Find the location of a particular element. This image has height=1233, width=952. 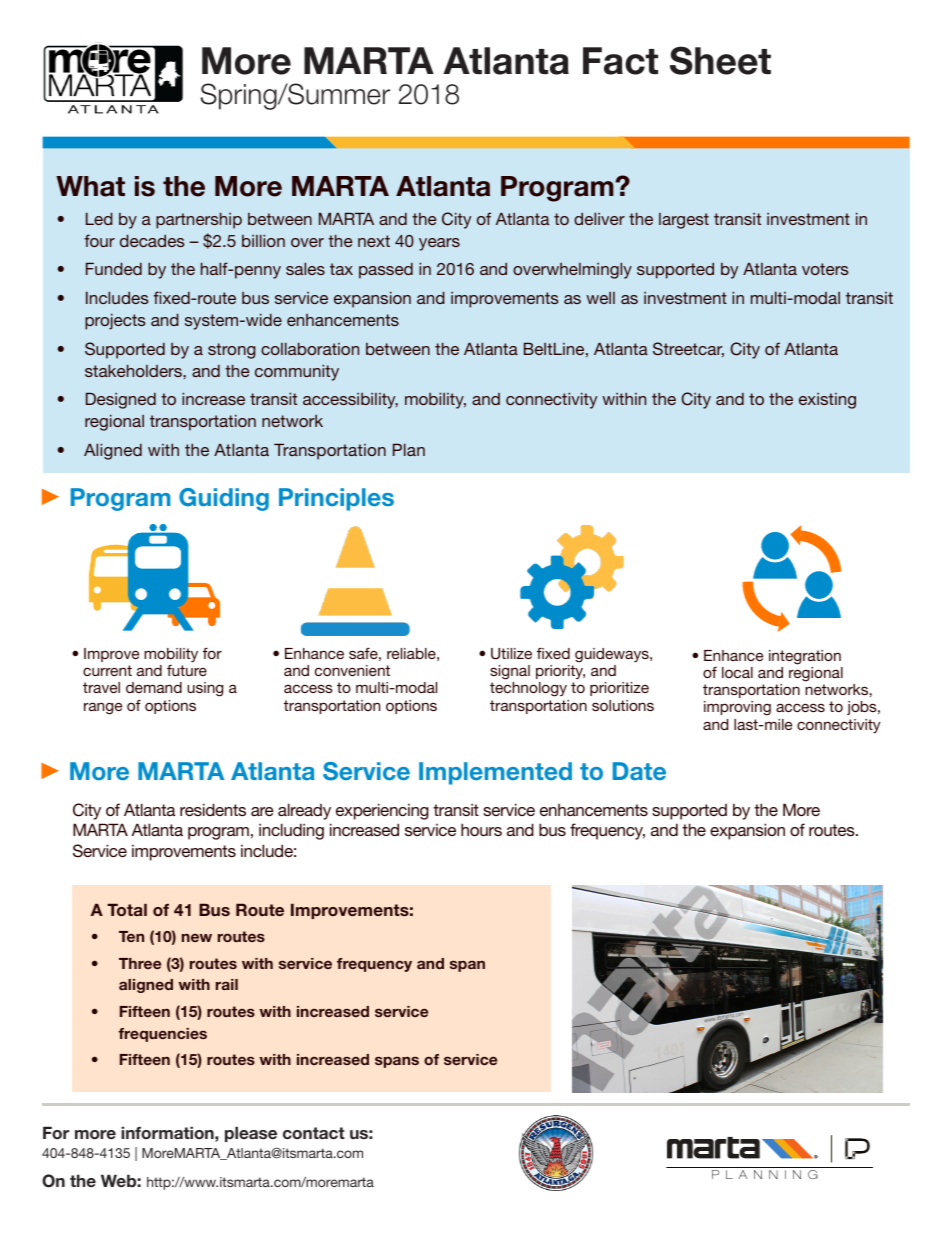

residents is located at coordinates (213, 809).
